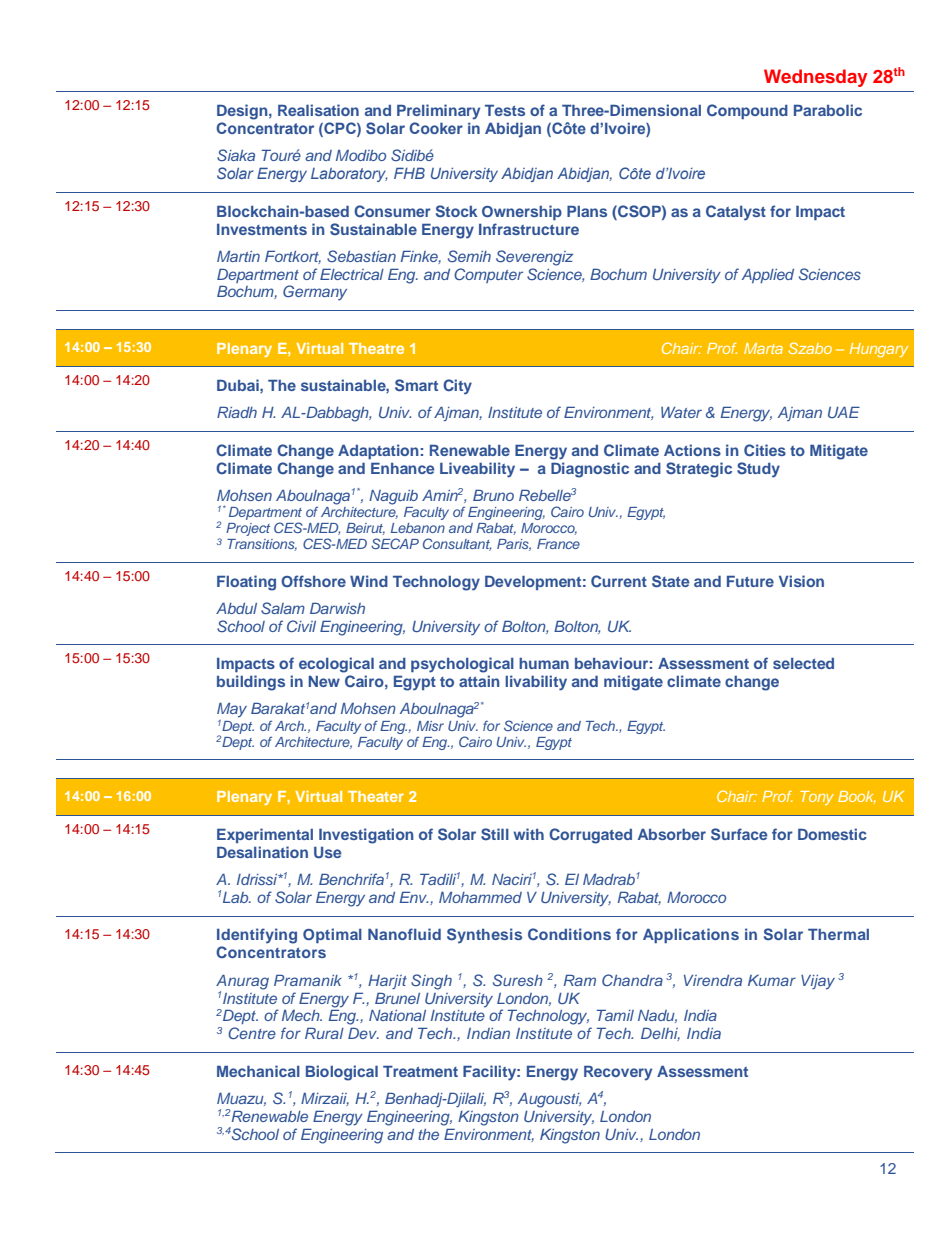 The height and width of the document is (1233, 952). Describe the element at coordinates (505, 110) in the document. I see `Tests` at that location.
